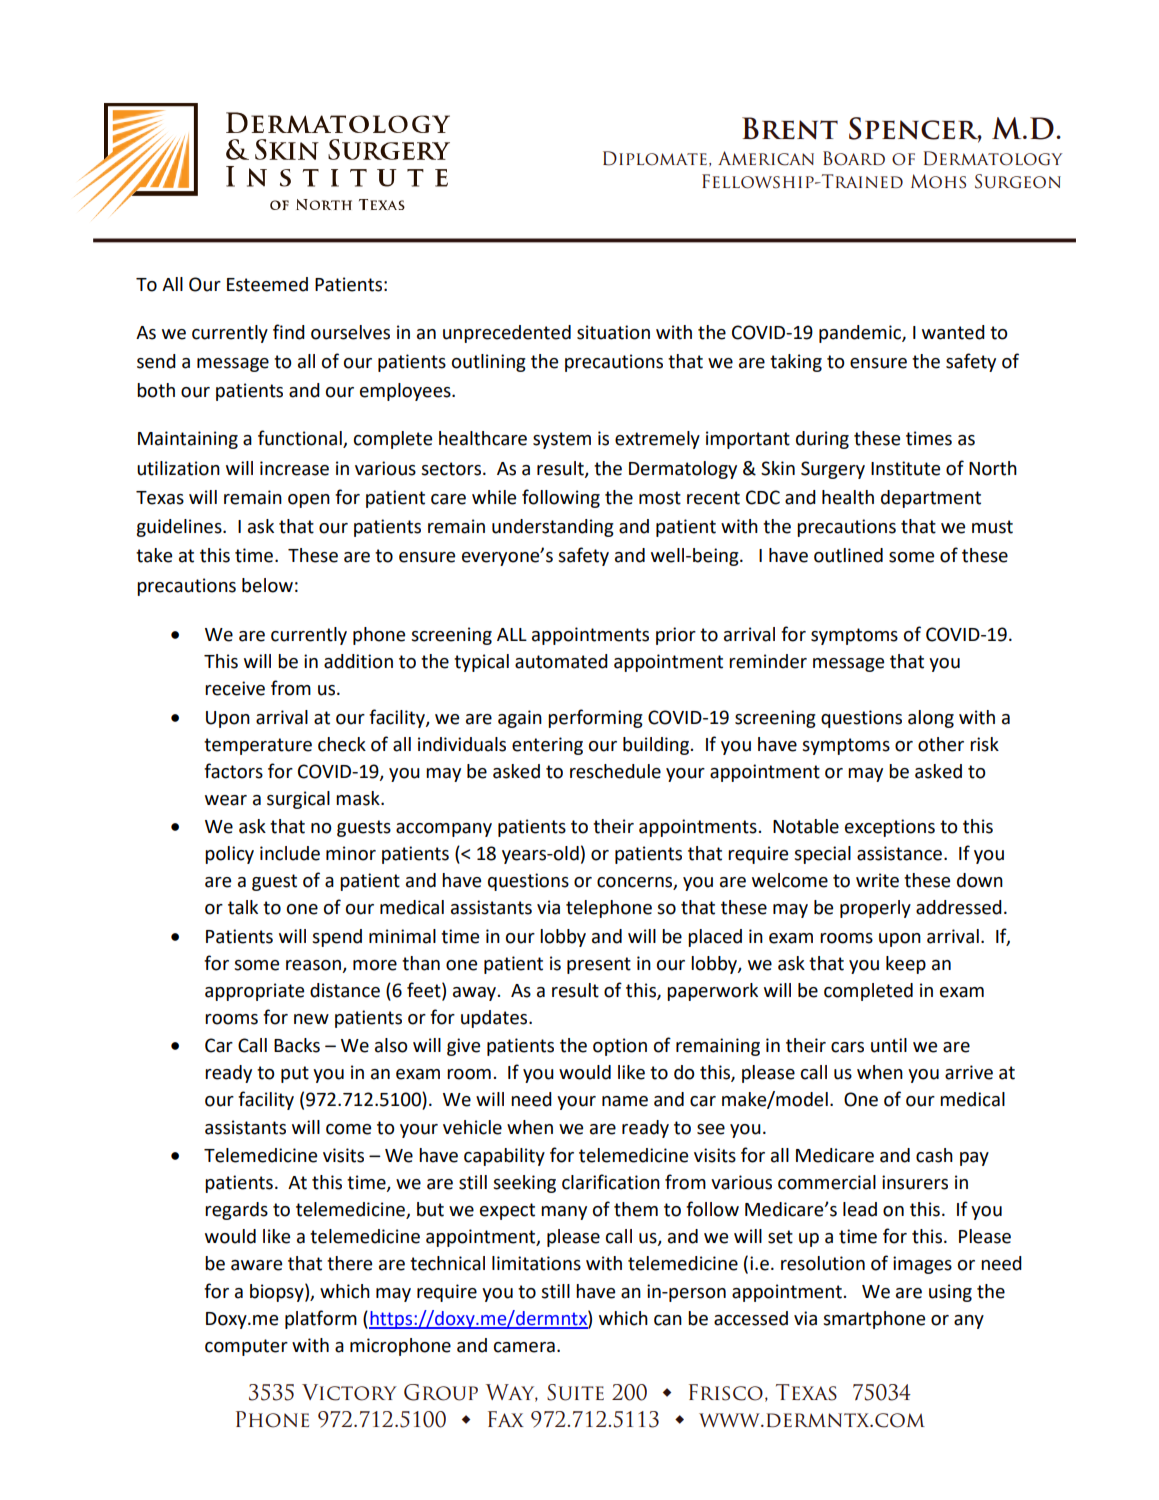  I want to click on Mohs, so click(938, 181).
